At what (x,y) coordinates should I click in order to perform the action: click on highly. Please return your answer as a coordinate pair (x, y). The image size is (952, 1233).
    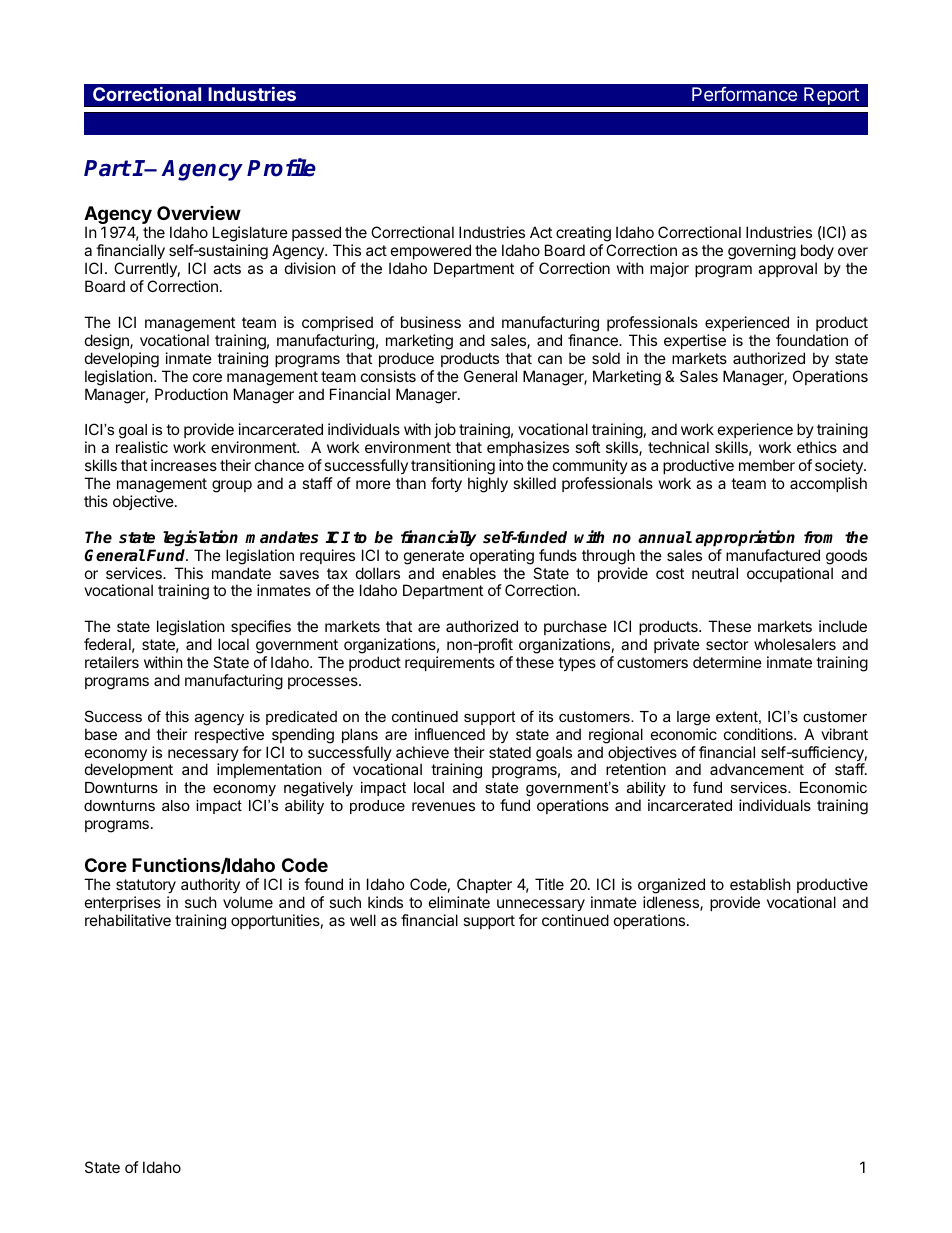
    Looking at the image, I should click on (488, 485).
